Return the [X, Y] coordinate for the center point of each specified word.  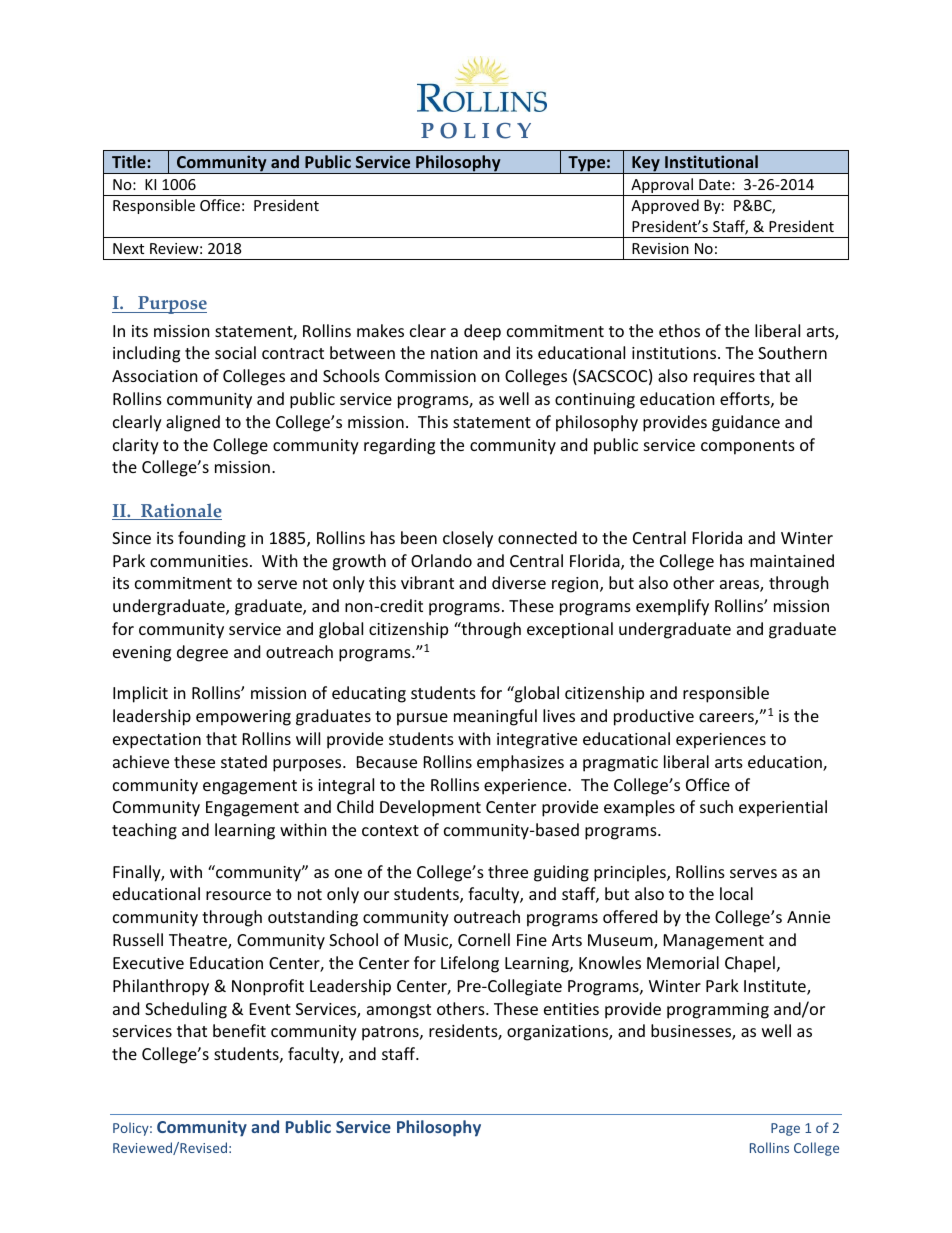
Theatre [199, 941]
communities [199, 561]
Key [646, 165]
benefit [239, 1030]
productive [654, 717]
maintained [792, 560]
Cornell [484, 939]
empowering [243, 718]
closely [468, 539]
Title [130, 161]
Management [714, 942]
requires [724, 378]
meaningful [495, 717]
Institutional [711, 161]
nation [454, 353]
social [235, 352]
